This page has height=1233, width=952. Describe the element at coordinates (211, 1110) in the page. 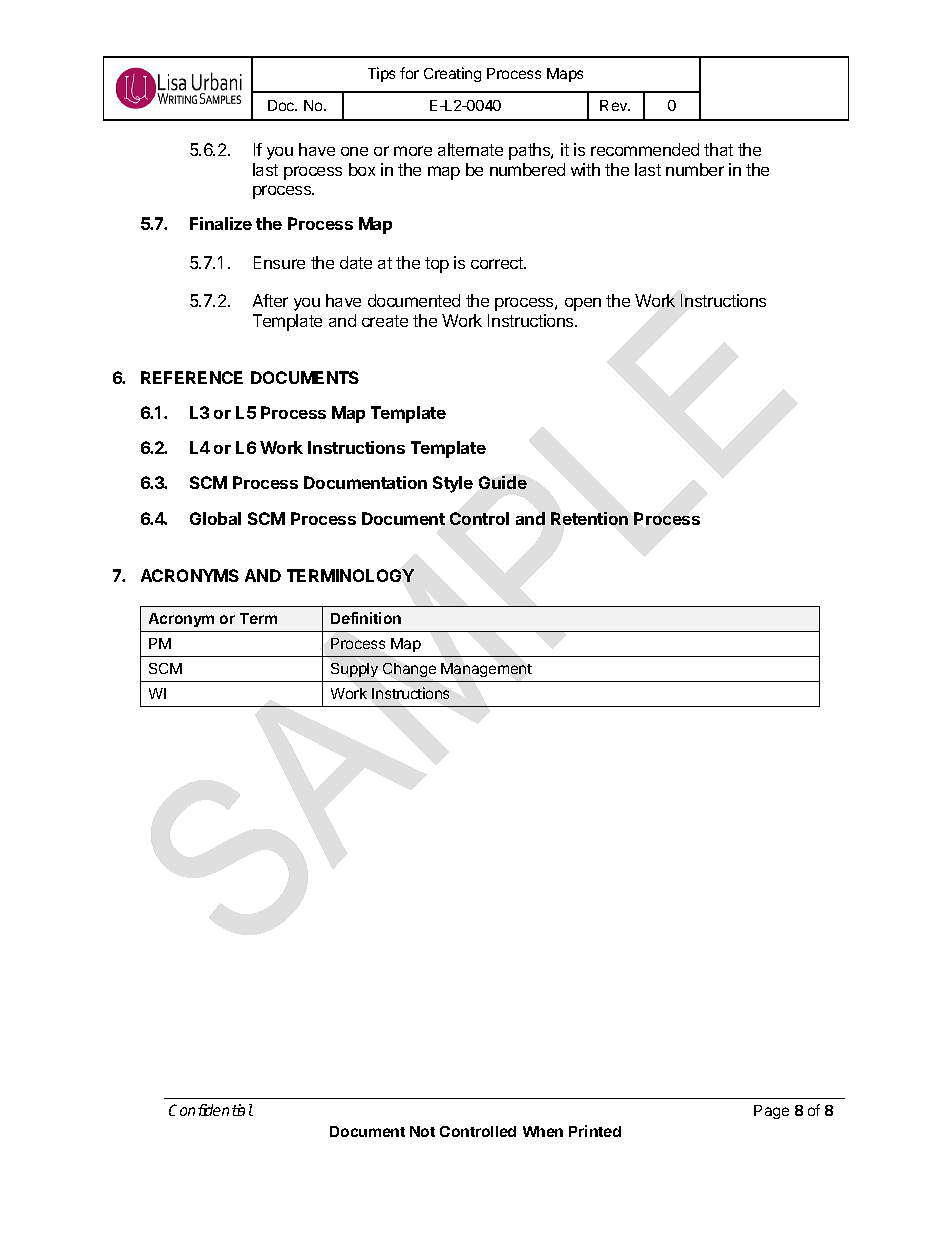

I see `Confidential` at that location.
